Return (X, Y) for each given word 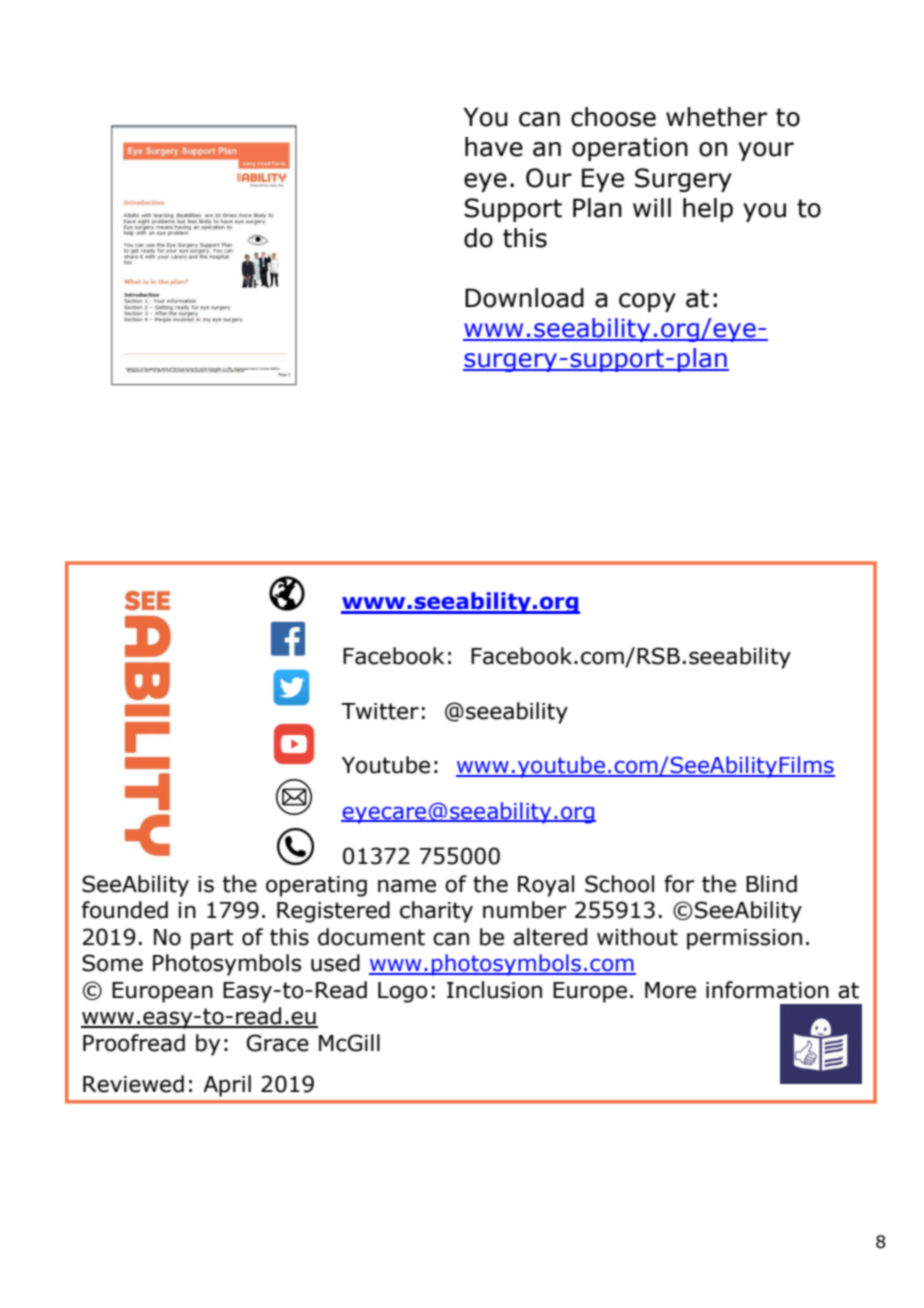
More (670, 990)
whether (716, 117)
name (407, 886)
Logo (403, 992)
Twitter (380, 711)
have (494, 147)
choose (613, 117)
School (619, 884)
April (227, 1086)
